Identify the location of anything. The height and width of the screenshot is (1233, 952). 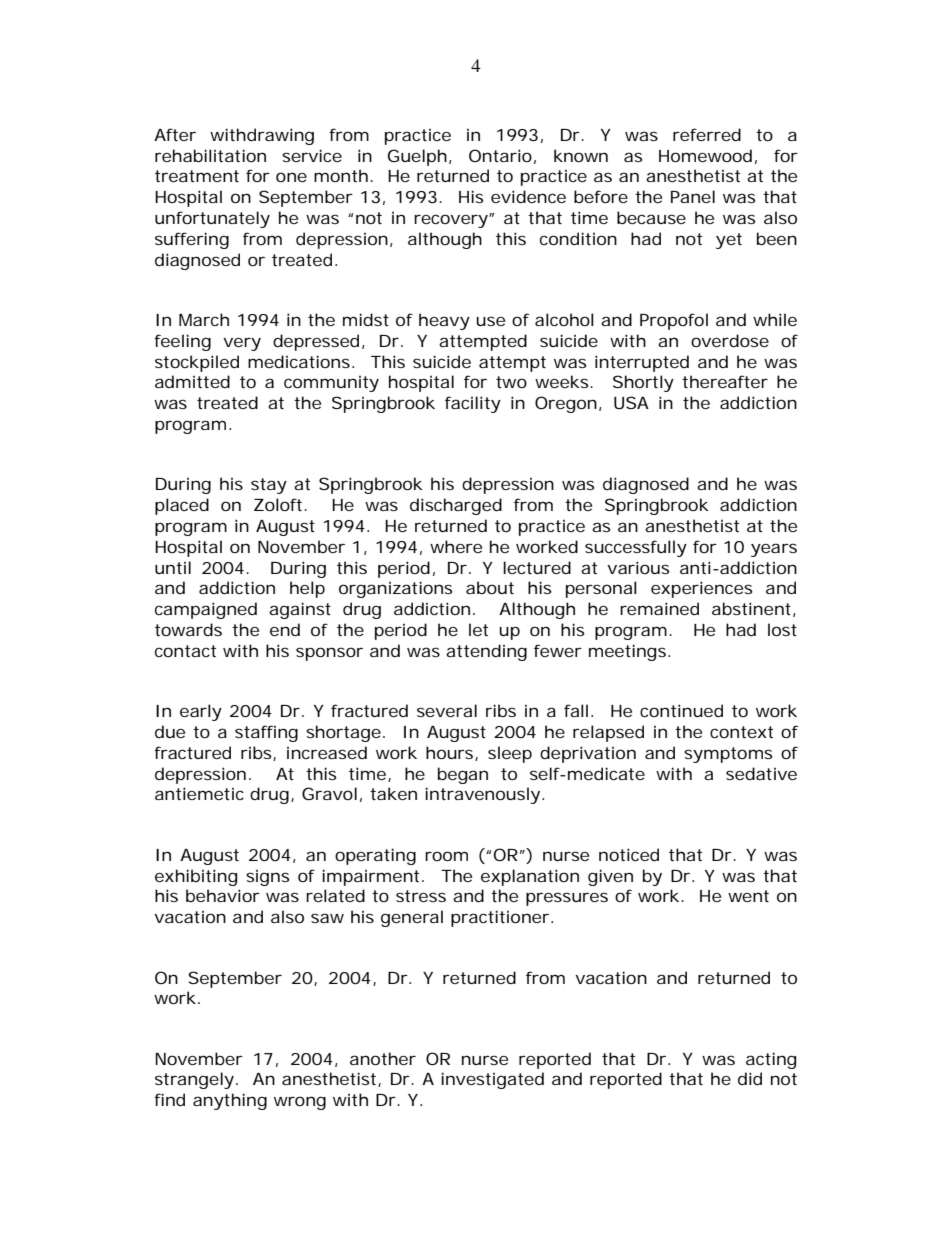
(230, 1101).
